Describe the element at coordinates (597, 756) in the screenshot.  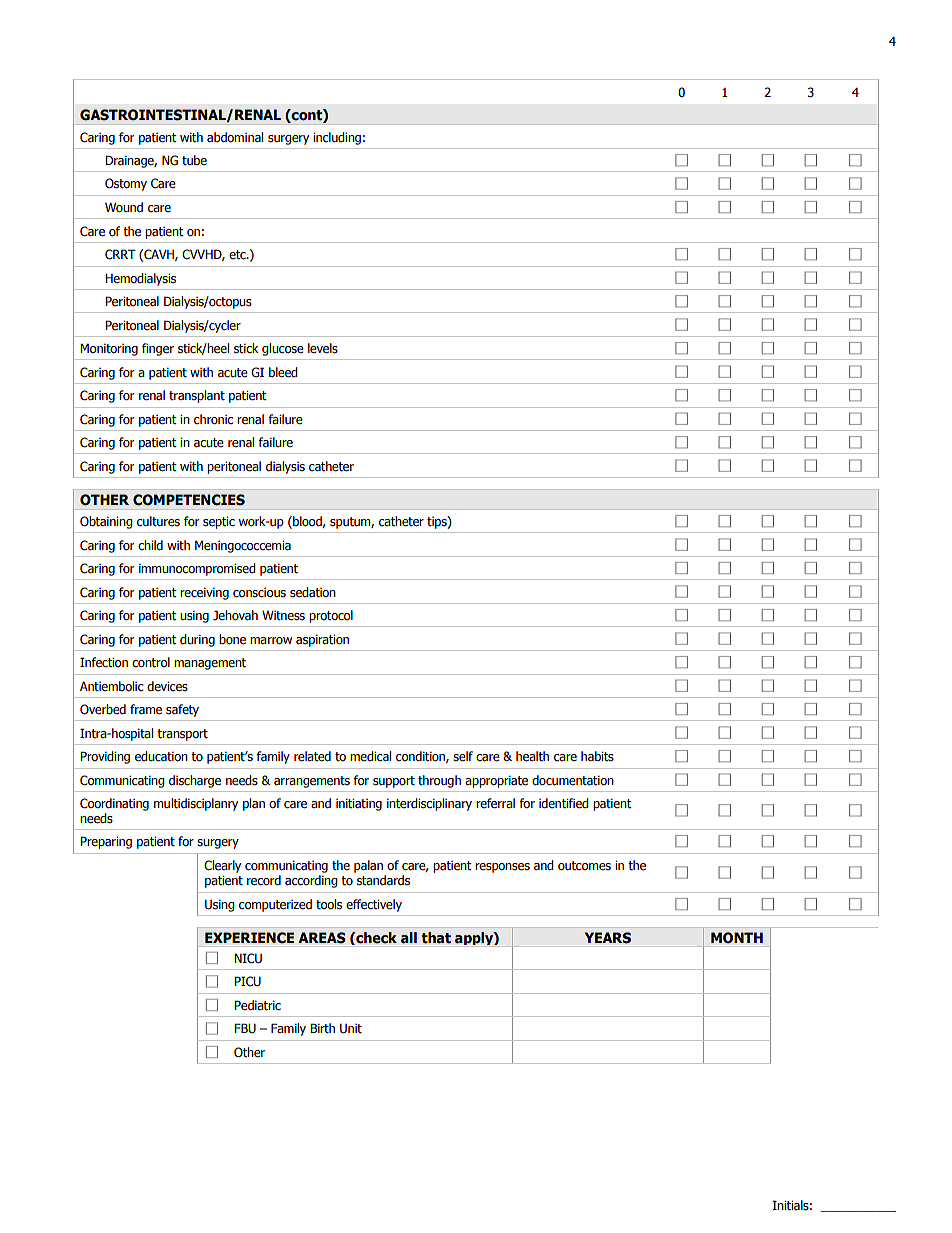
I see `habits` at that location.
